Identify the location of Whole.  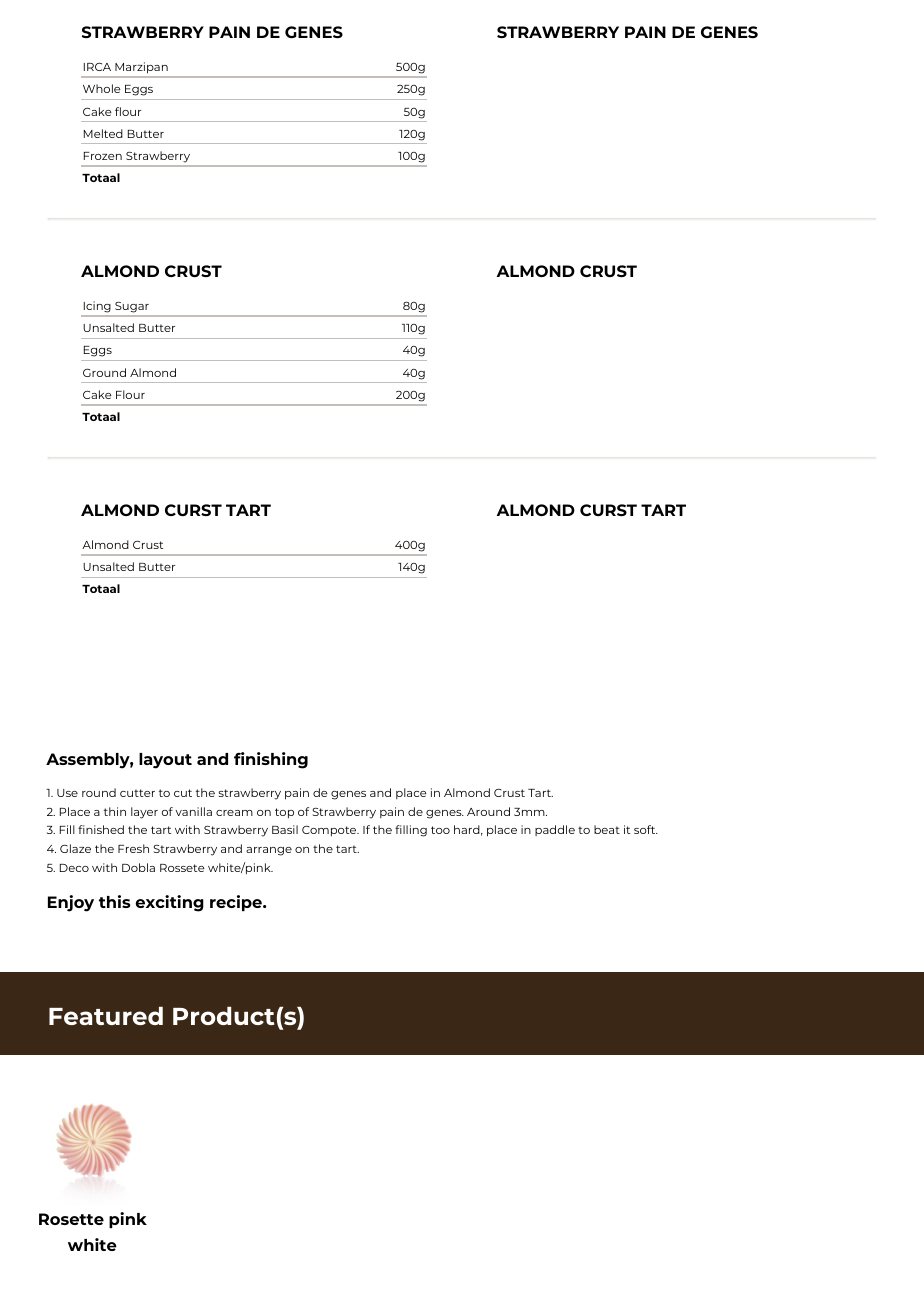
(102, 88).
